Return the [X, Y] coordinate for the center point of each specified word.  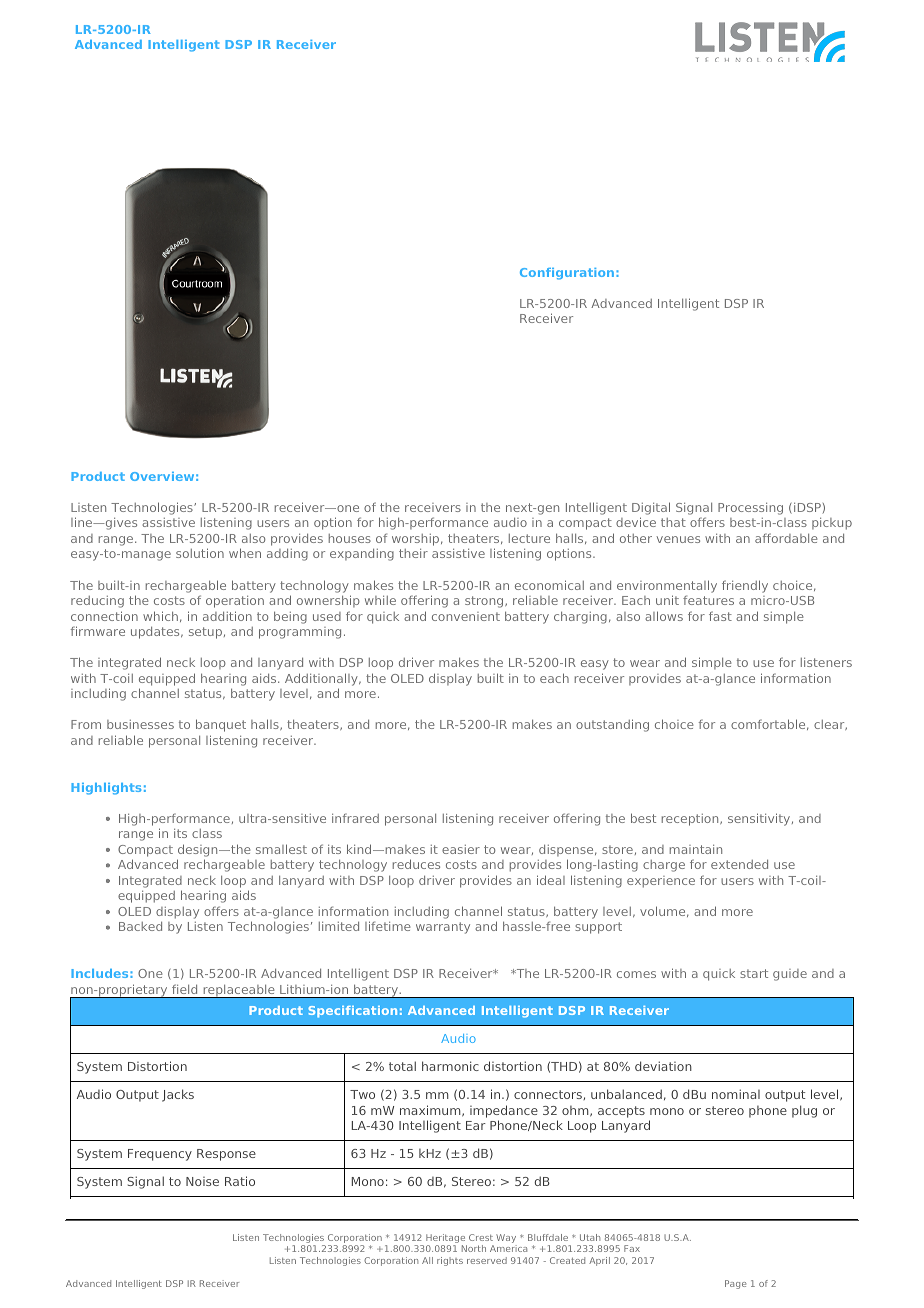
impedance [504, 1111]
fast [720, 616]
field [184, 989]
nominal [736, 1094]
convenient [466, 616]
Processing [750, 509]
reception [691, 820]
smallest [281, 849]
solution [200, 553]
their [413, 553]
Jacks [178, 1095]
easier [461, 849]
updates [156, 632]
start [754, 973]
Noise [202, 1181]
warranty [443, 928]
